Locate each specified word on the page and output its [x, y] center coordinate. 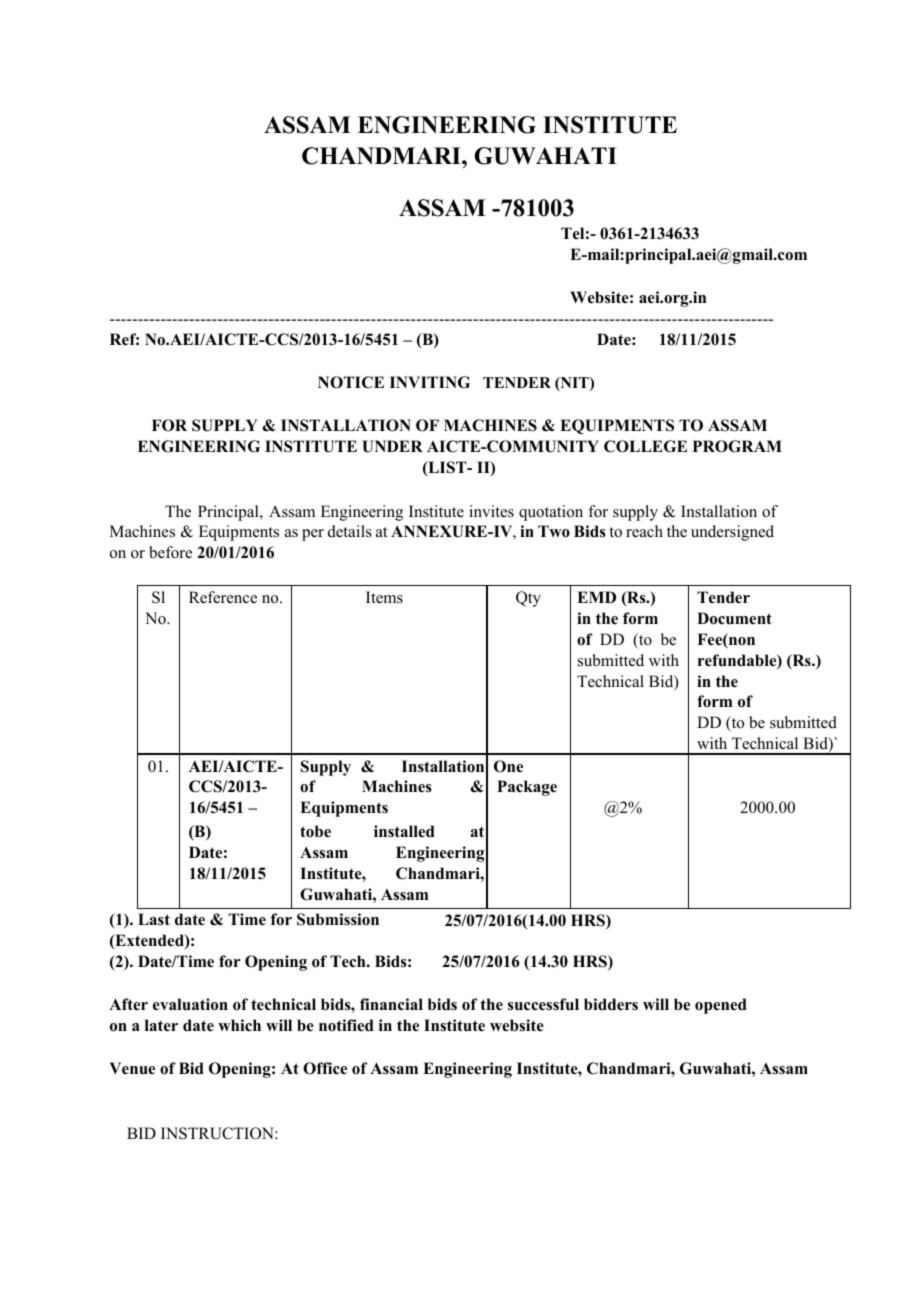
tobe [315, 831]
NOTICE [351, 382]
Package [527, 788]
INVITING [430, 382]
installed [404, 831]
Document [734, 618]
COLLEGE [645, 446]
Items [384, 597]
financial [391, 1004]
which [239, 1025]
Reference [223, 597]
